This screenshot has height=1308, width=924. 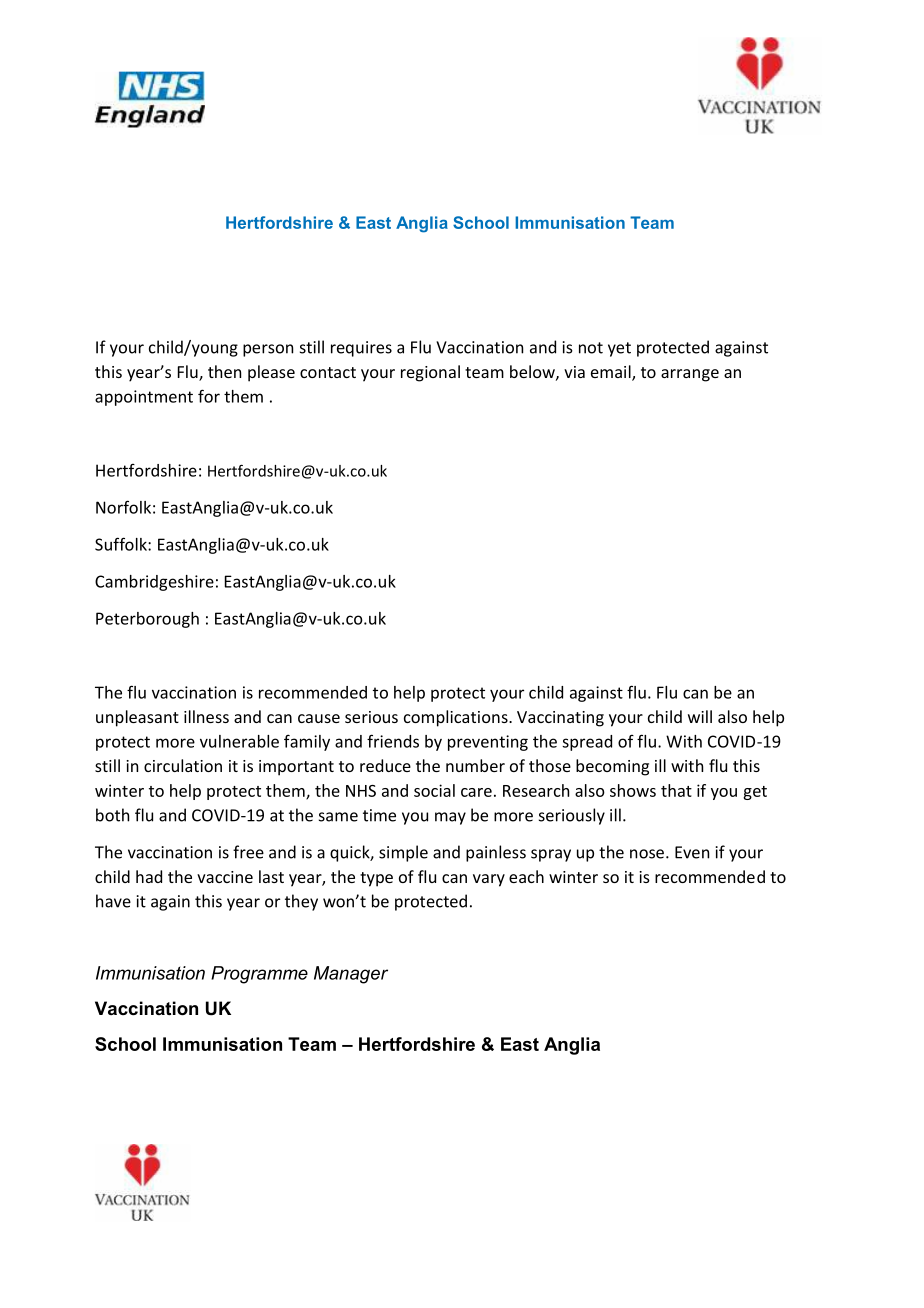 I want to click on regional, so click(x=430, y=373).
